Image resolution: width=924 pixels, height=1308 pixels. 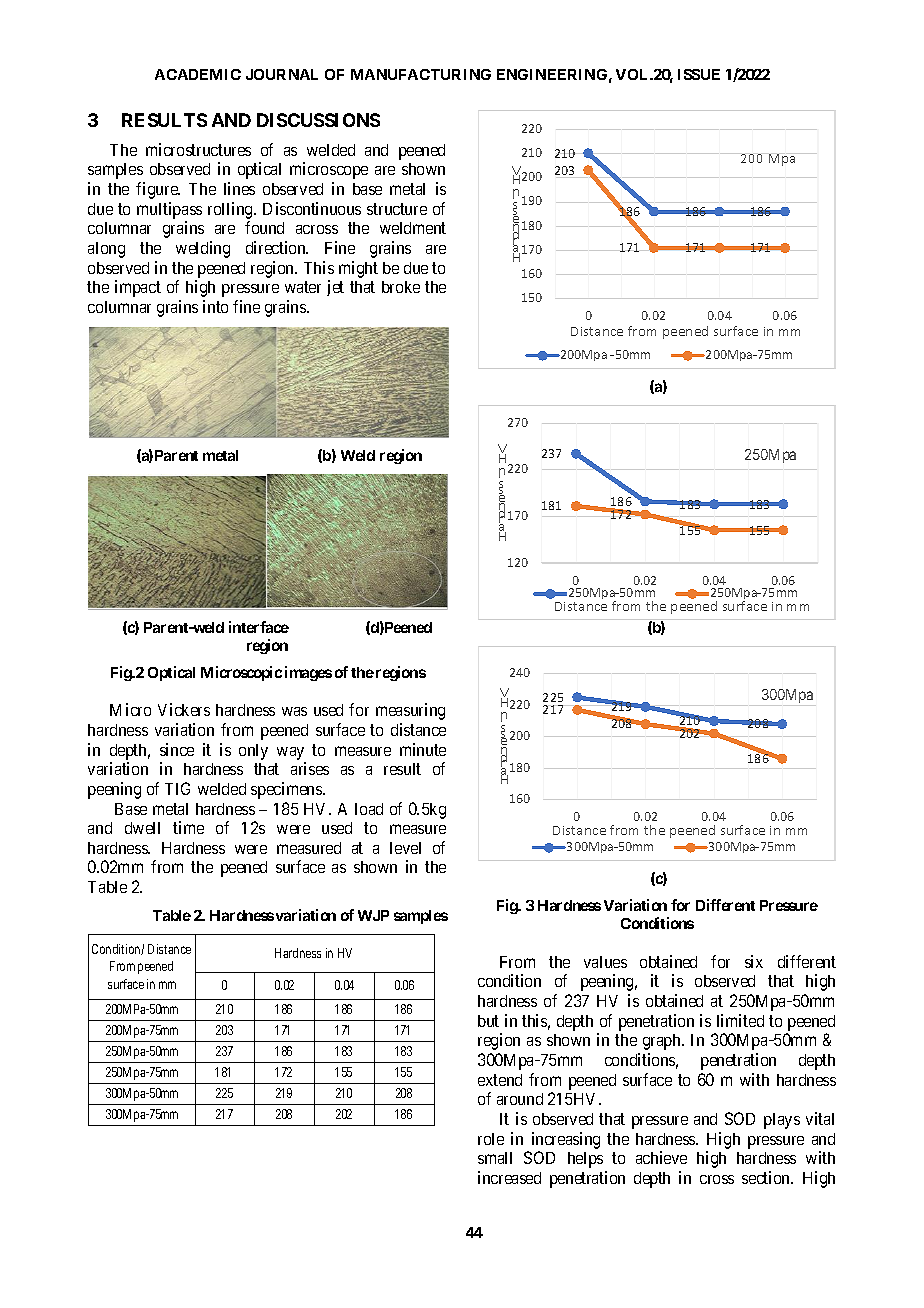 What do you see at coordinates (410, 711) in the document?
I see `measuring` at bounding box center [410, 711].
